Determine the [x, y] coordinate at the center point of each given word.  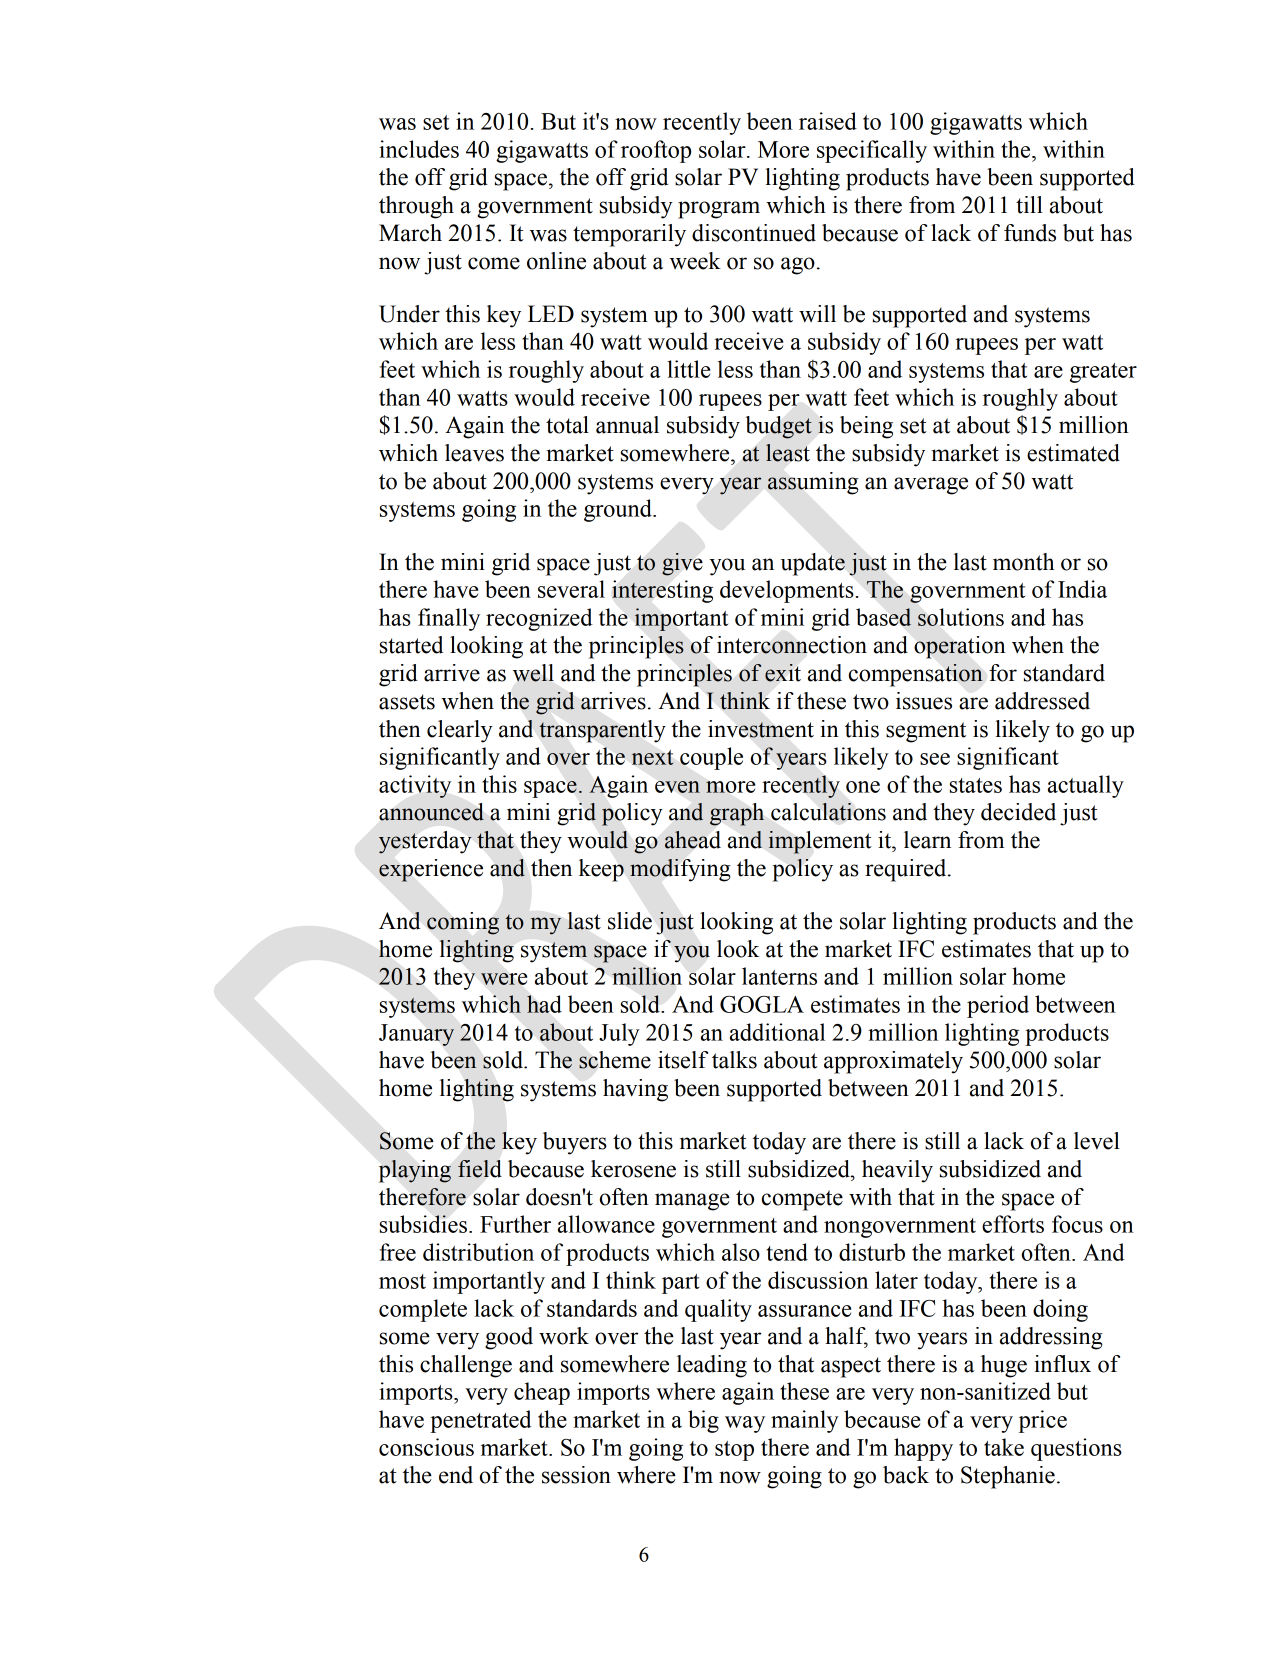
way [745, 1424]
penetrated [481, 1421]
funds [1030, 233]
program [719, 210]
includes [419, 149]
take [1004, 1447]
